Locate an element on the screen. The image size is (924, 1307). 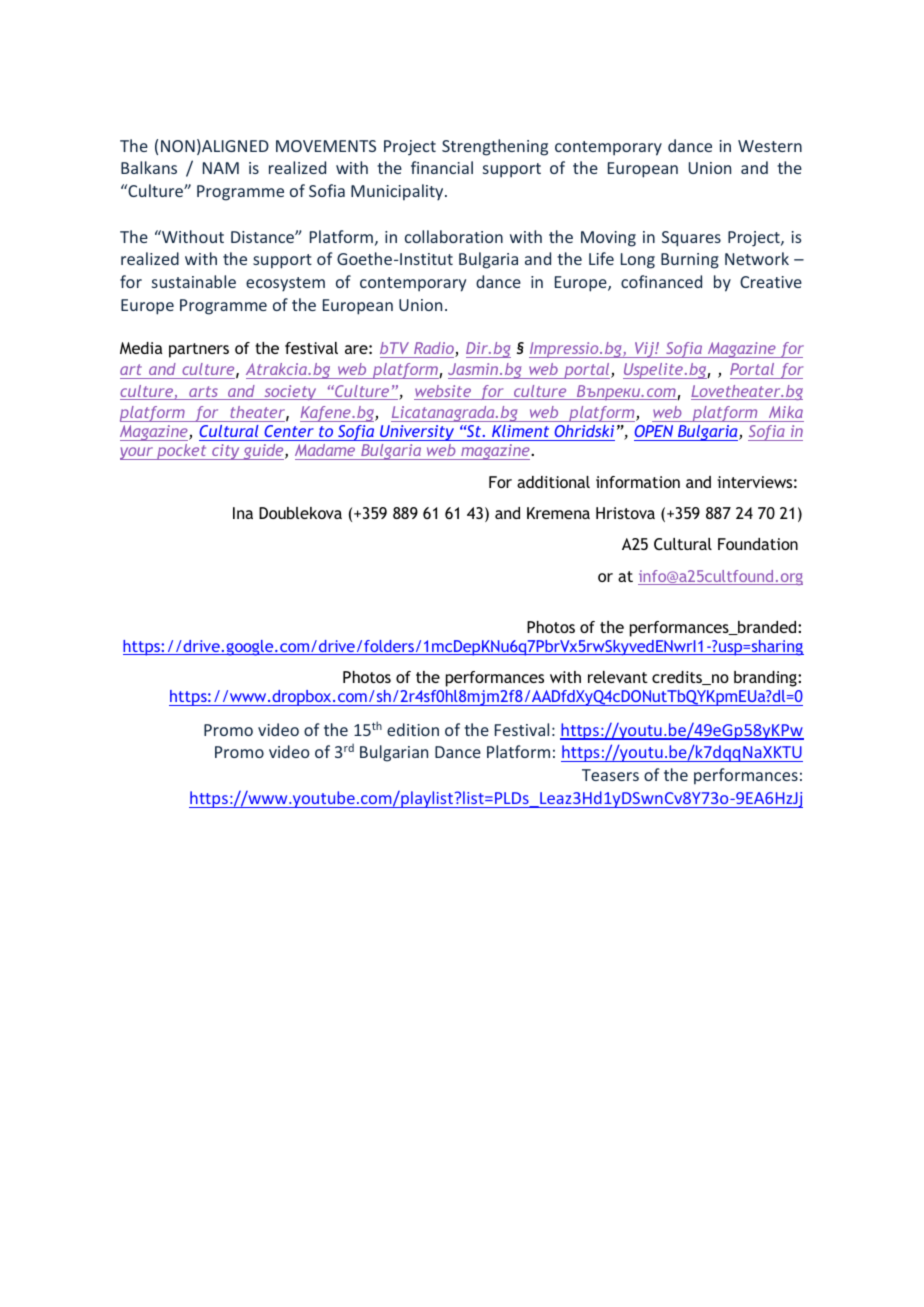
additional is located at coordinates (553, 482).
